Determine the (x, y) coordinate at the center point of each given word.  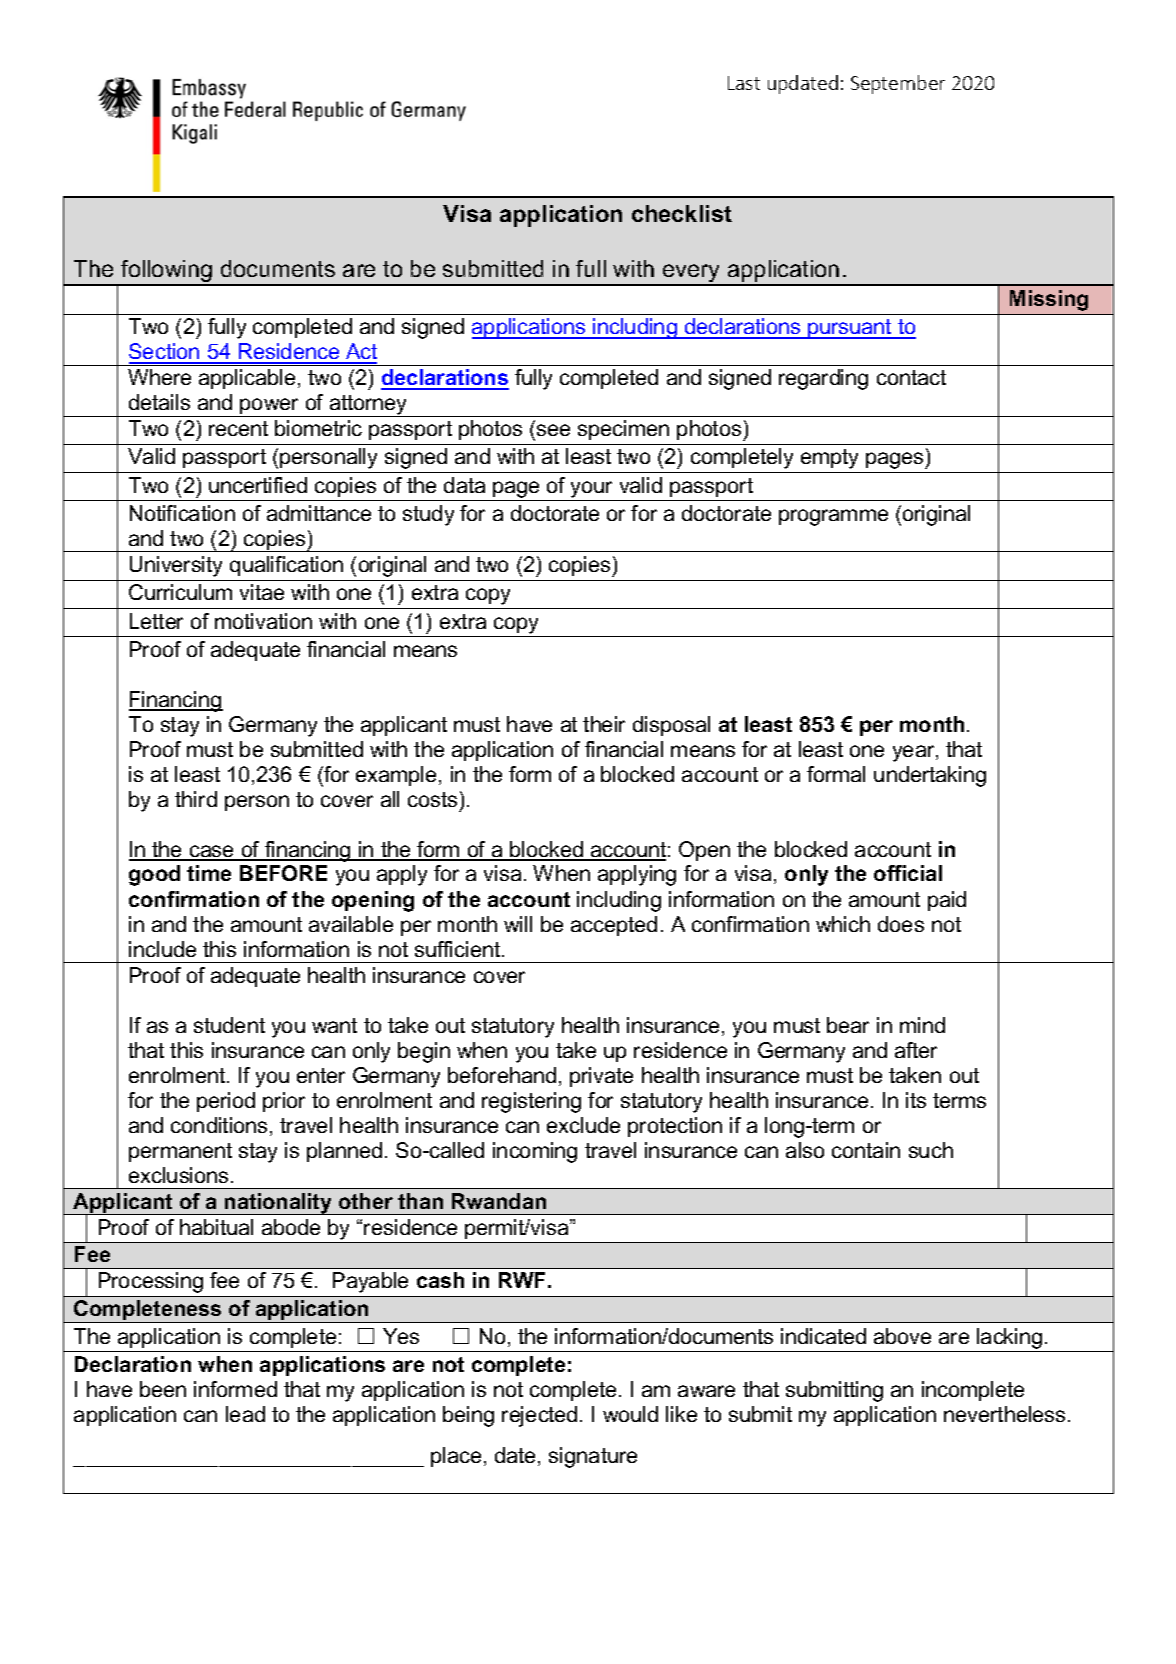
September (898, 84)
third (196, 799)
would (630, 1414)
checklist (682, 213)
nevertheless (1004, 1414)
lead (245, 1414)
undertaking (930, 776)
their (604, 724)
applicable (247, 379)
